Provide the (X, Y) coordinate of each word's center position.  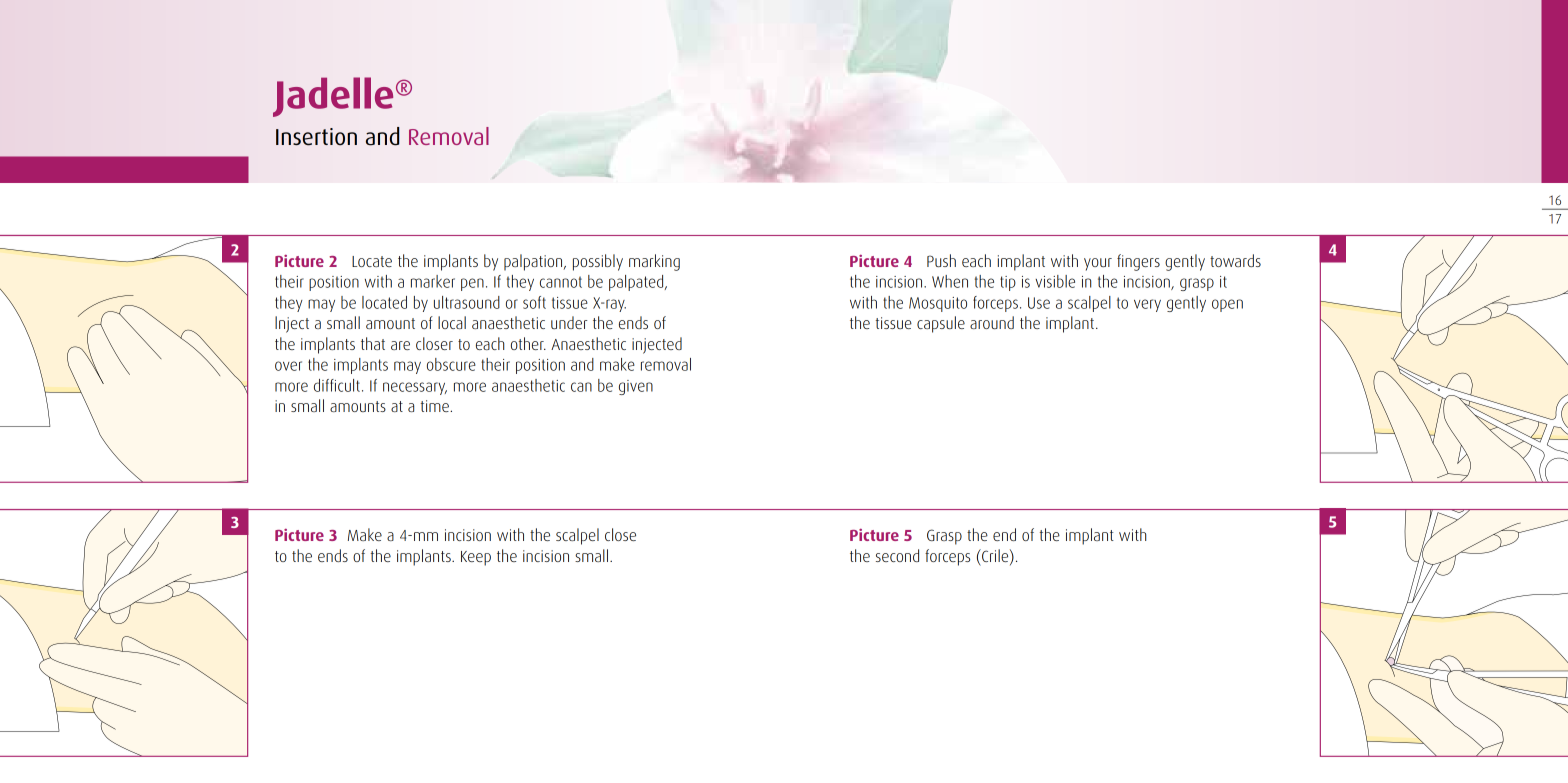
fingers (1138, 262)
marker (433, 281)
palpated (637, 283)
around (992, 322)
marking (654, 262)
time (436, 406)
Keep (476, 558)
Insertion (316, 137)
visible (1055, 281)
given (636, 387)
